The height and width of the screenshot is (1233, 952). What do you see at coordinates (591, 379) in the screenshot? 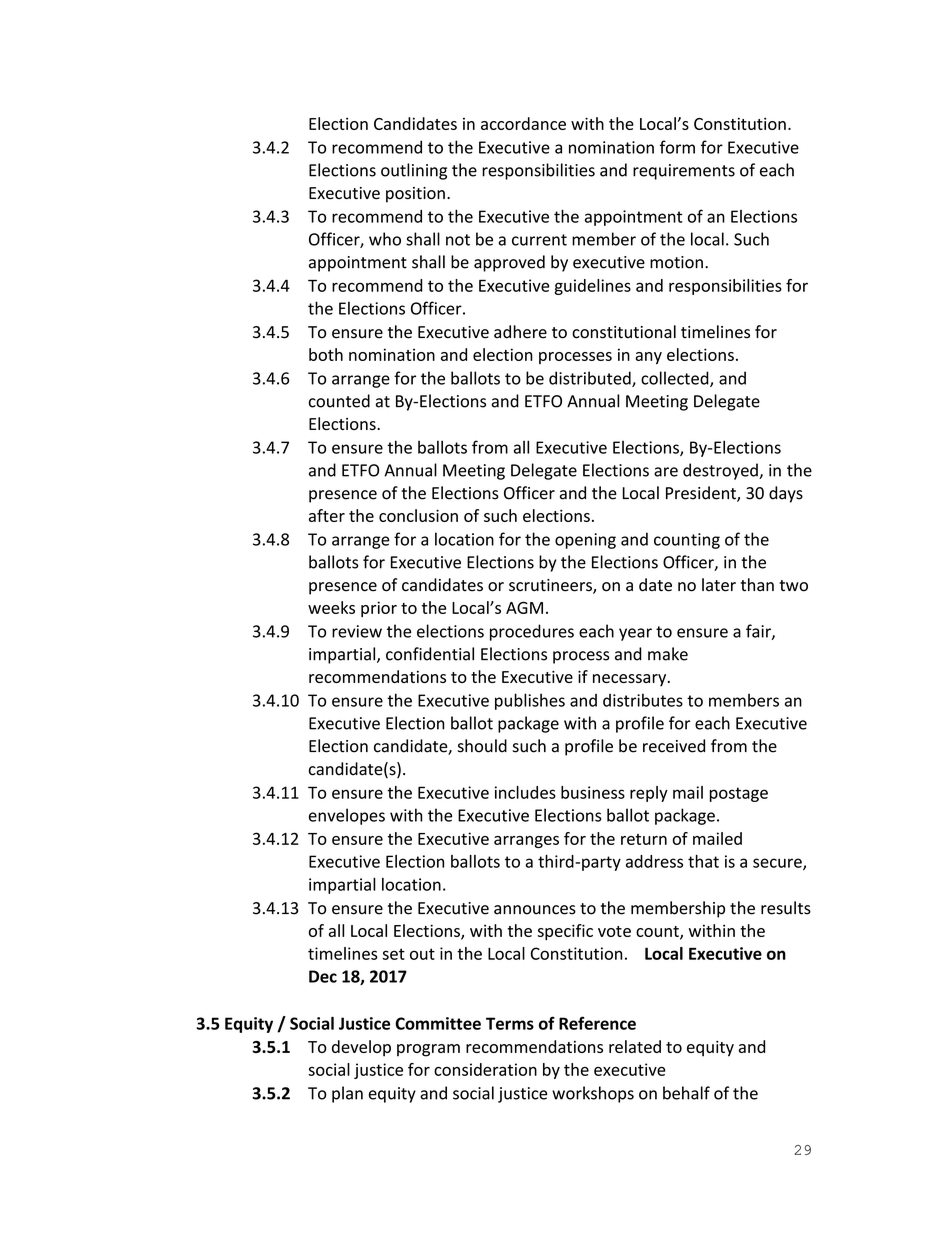
I see `distributed` at bounding box center [591, 379].
